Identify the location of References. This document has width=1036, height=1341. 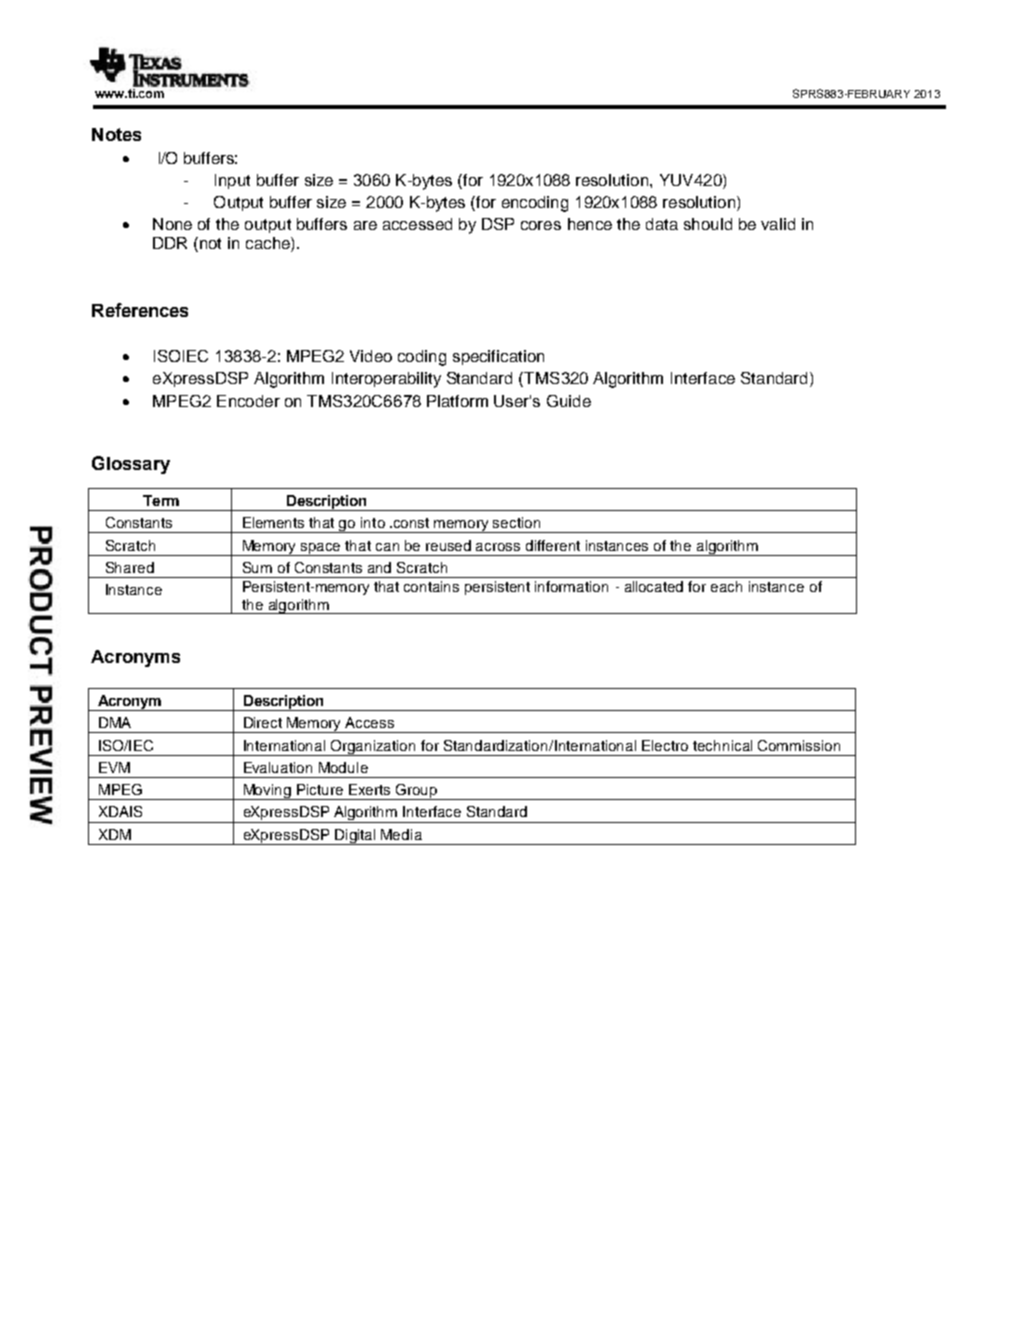
(140, 310).
